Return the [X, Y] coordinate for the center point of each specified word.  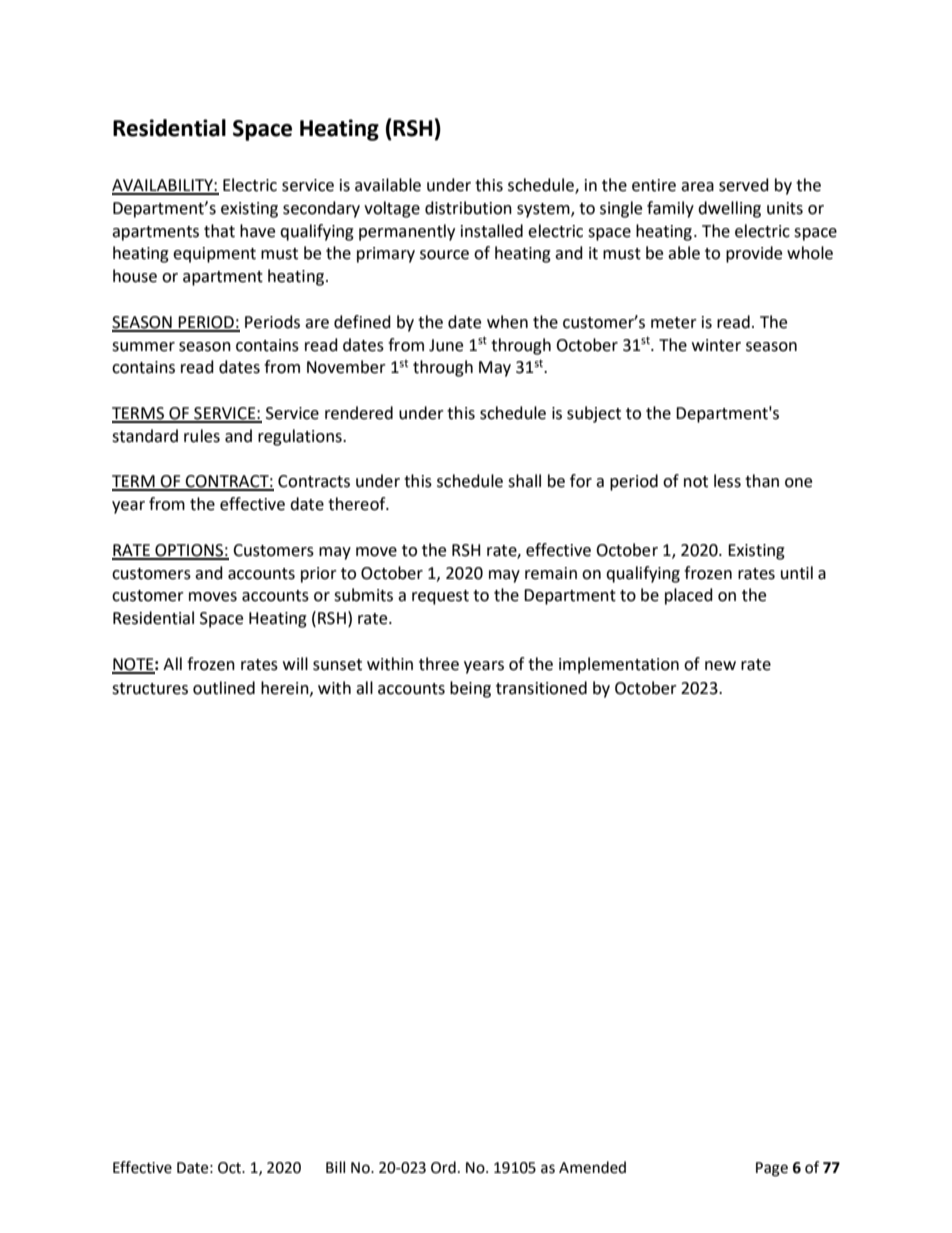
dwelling [729, 209]
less [727, 481]
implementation [619, 665]
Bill [335, 1167]
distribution [468, 208]
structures [150, 689]
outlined [224, 688]
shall [524, 481]
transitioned [541, 688]
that [219, 231]
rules [202, 436]
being [470, 689]
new [720, 666]
